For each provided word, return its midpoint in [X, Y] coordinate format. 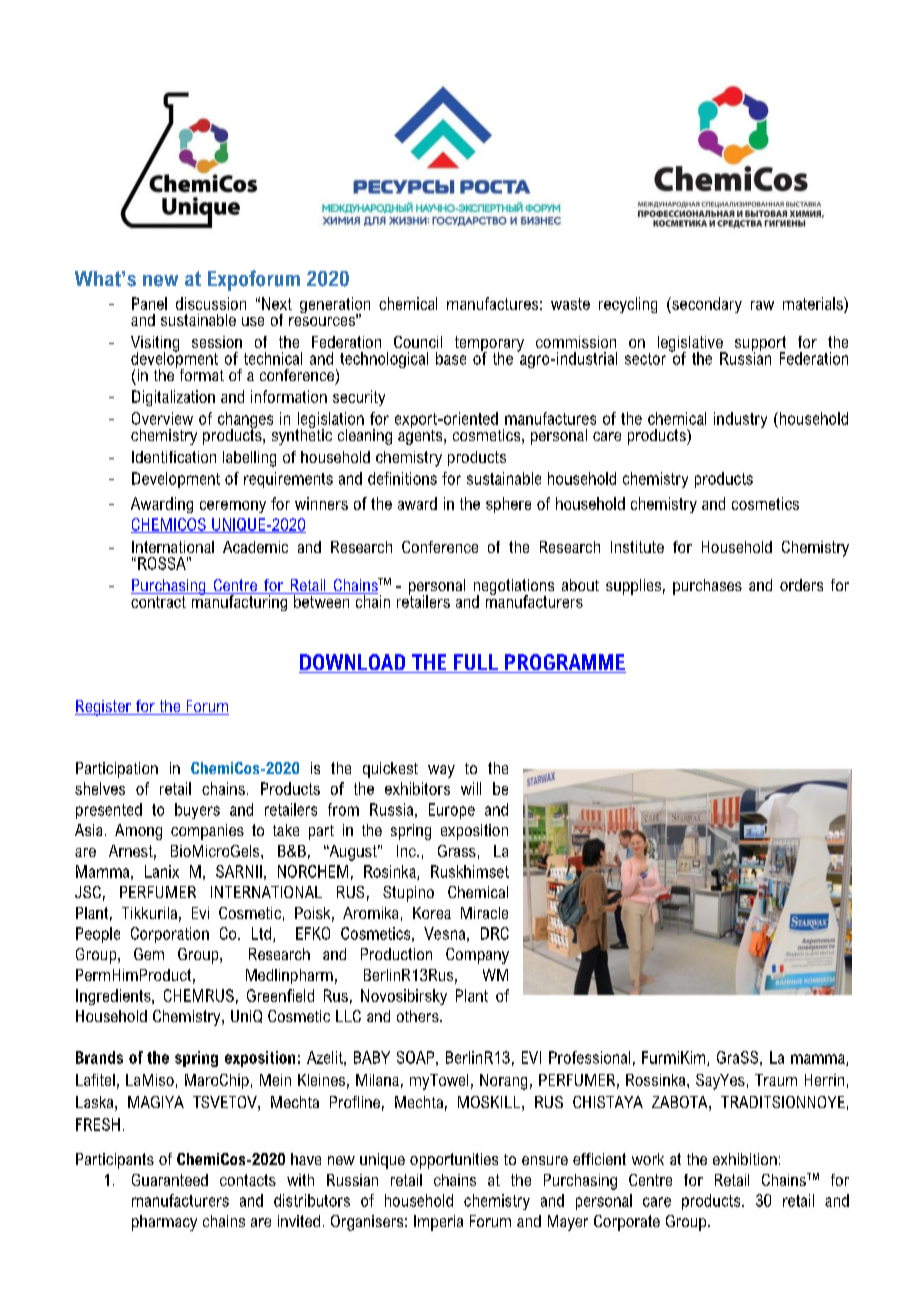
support [760, 345]
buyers [197, 811]
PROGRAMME [564, 663]
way [441, 771]
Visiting [155, 345]
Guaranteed [170, 1180]
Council [418, 342]
